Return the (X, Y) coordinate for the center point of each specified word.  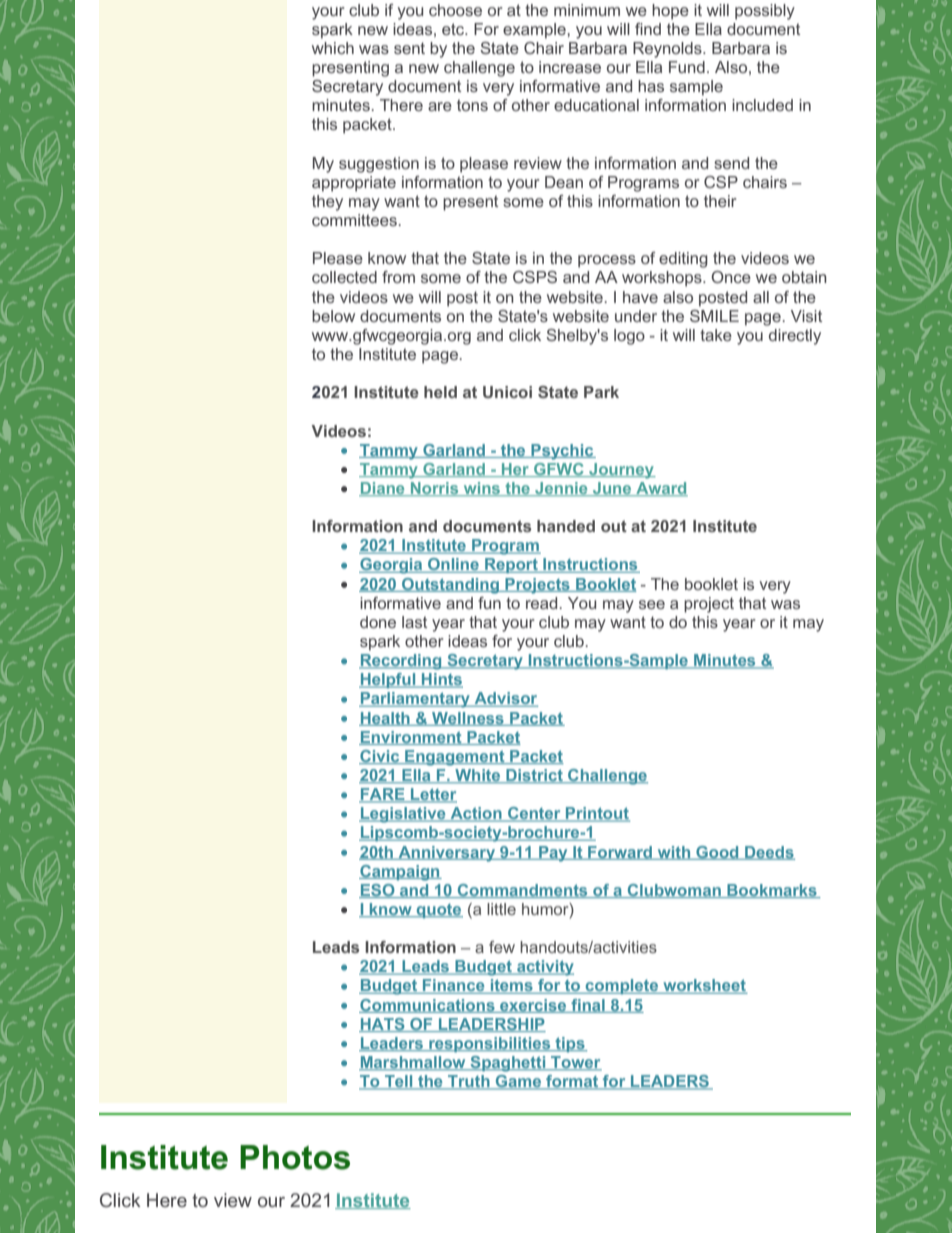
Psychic (562, 452)
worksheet (704, 986)
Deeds (769, 853)
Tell (399, 1082)
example (535, 31)
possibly (765, 12)
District (534, 776)
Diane (383, 489)
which (333, 48)
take (716, 335)
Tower (575, 1063)
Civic (380, 757)
